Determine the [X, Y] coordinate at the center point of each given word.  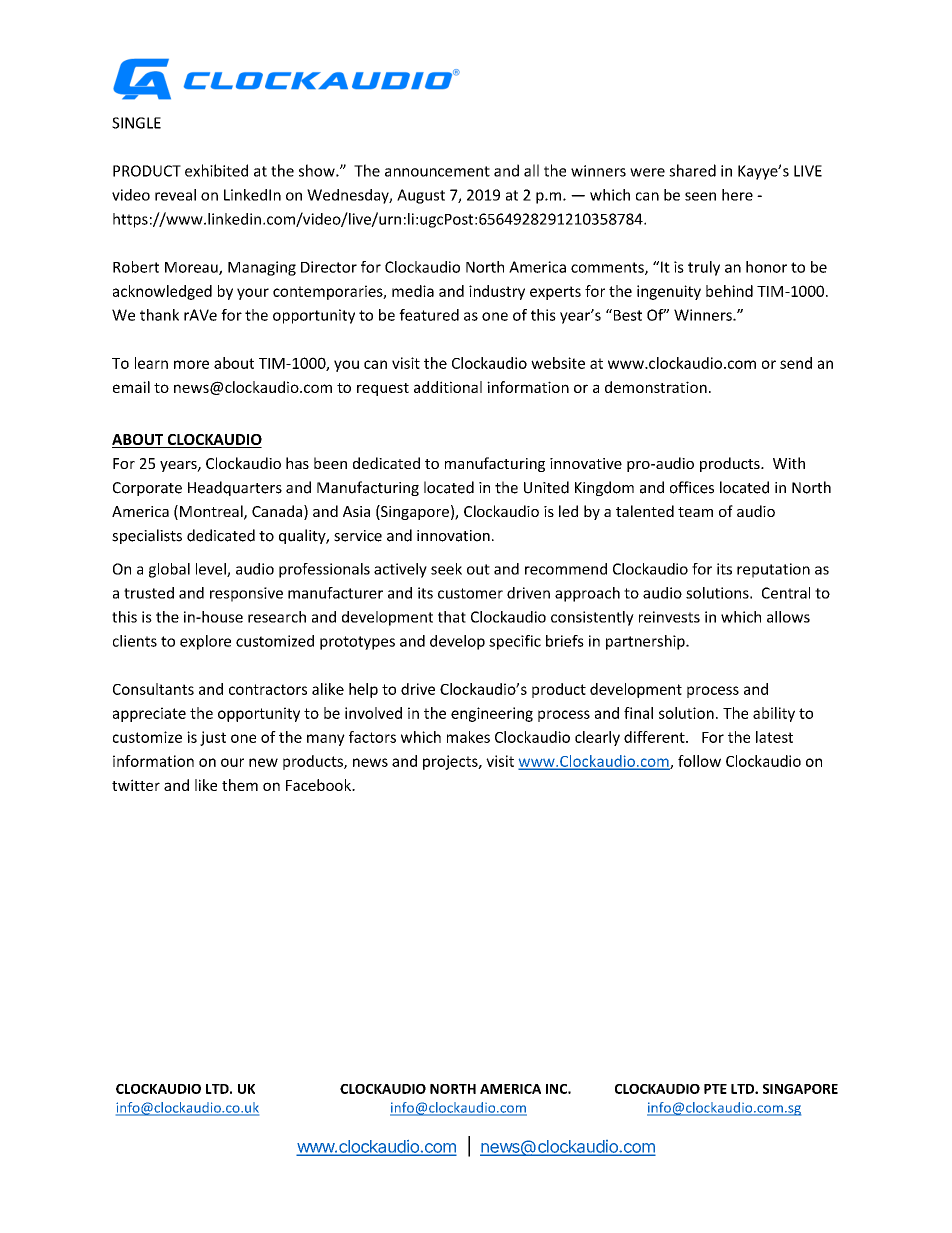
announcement [437, 171]
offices [692, 487]
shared [692, 170]
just [213, 738]
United [546, 487]
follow [699, 761]
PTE [715, 1089]
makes [468, 737]
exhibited [216, 170]
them [240, 785]
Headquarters [235, 488]
